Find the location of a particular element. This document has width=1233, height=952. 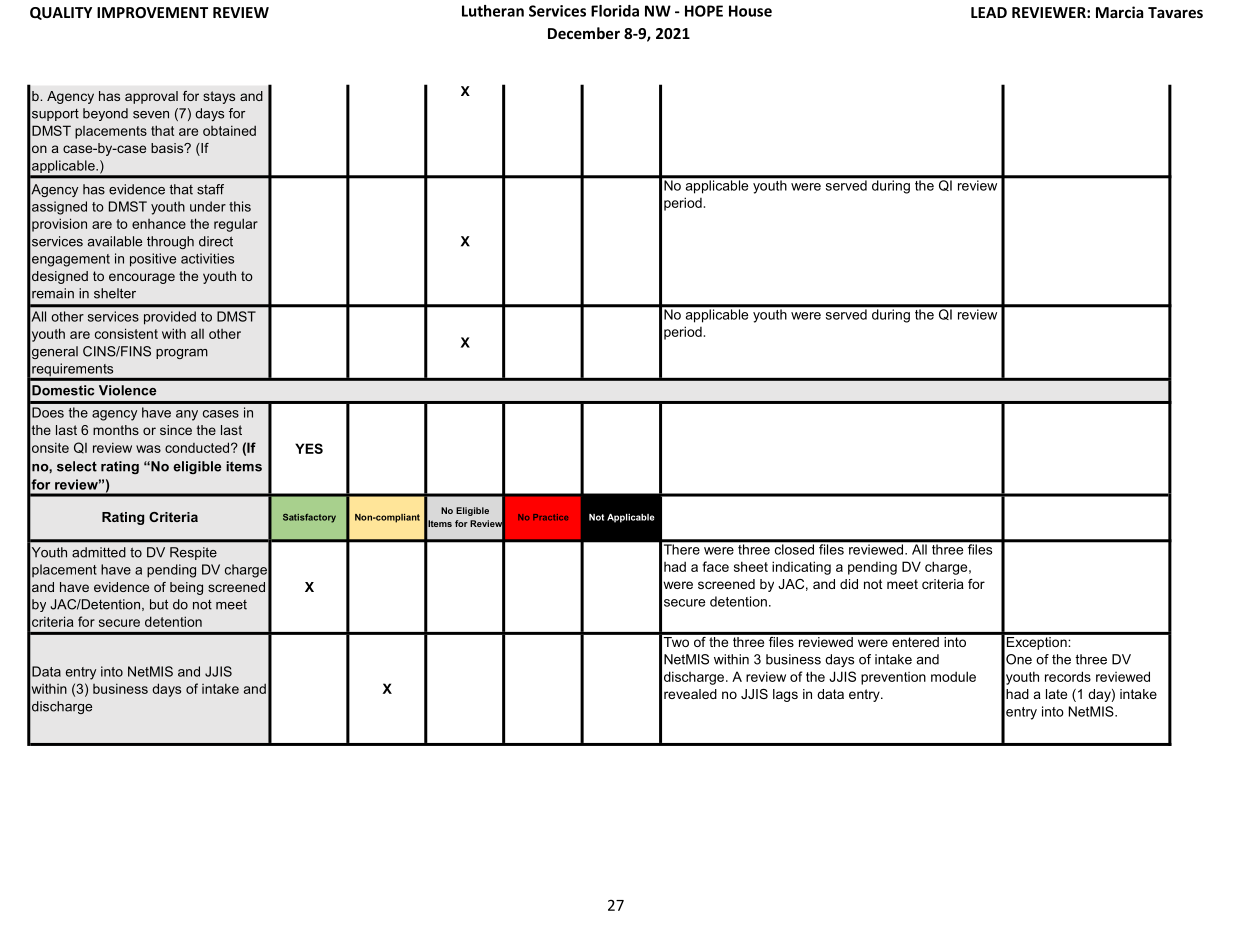

IMPROVEMENT is located at coordinates (152, 12).
